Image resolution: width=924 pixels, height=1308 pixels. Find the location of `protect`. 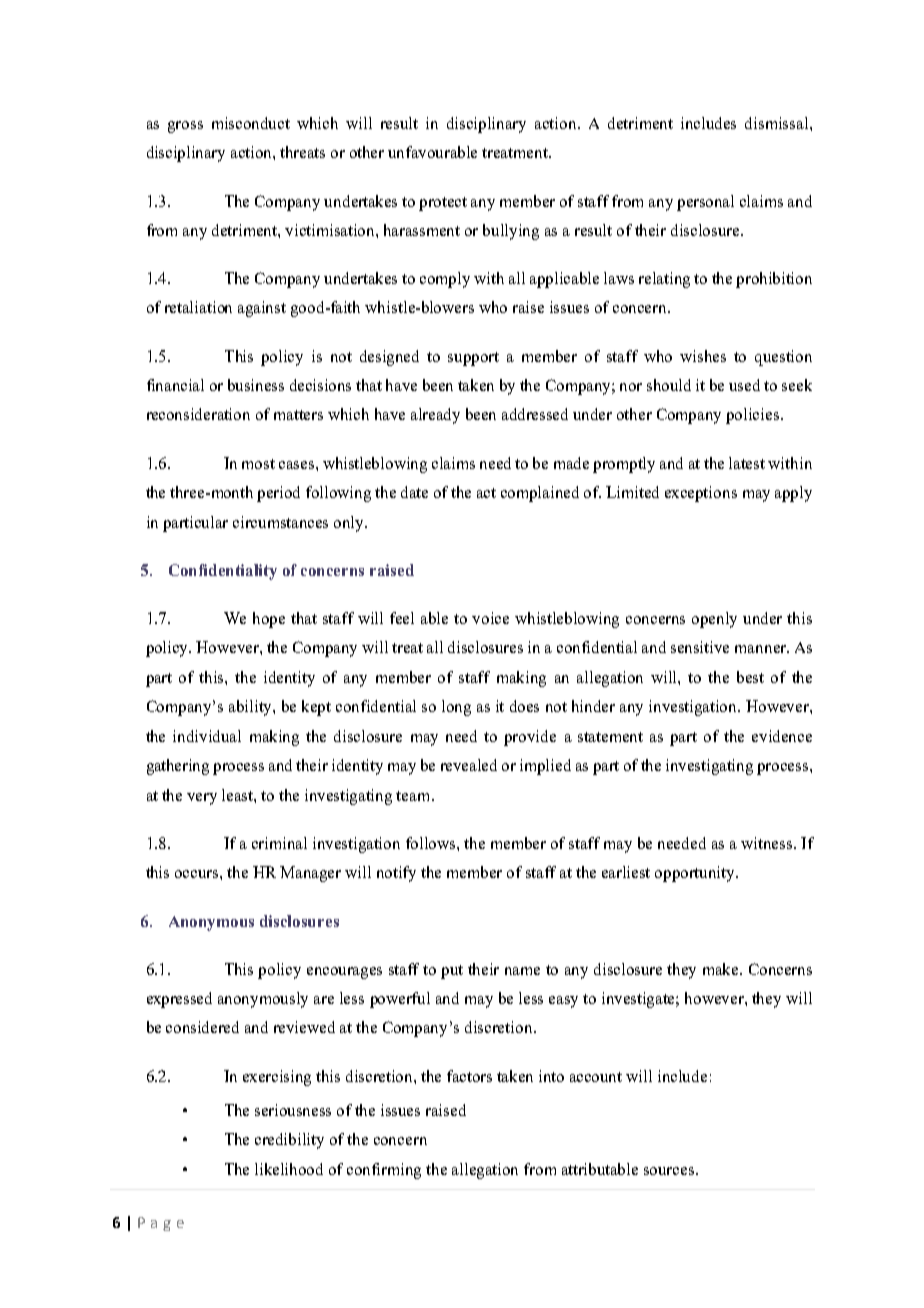

protect is located at coordinates (443, 204).
